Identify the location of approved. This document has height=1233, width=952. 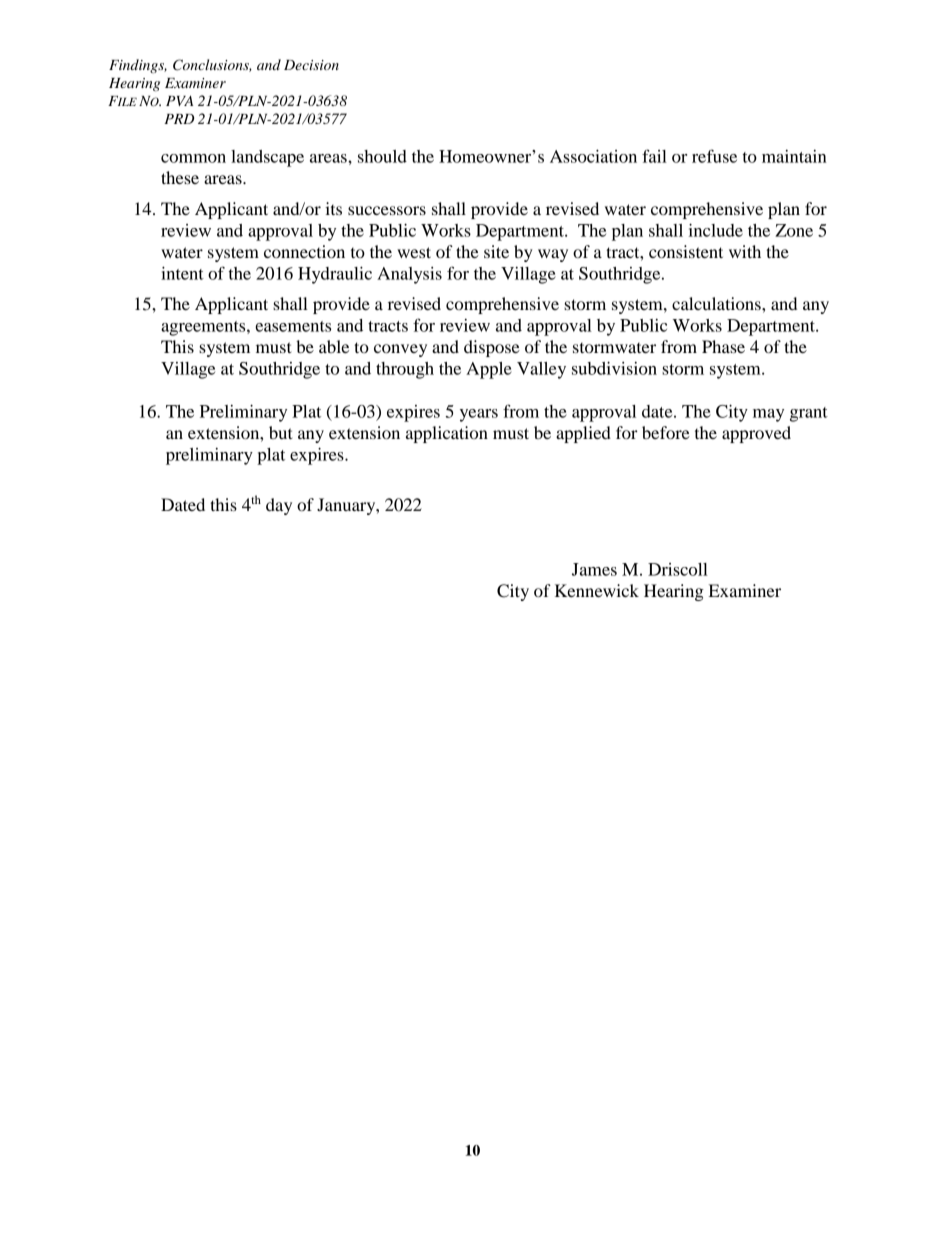
(756, 434).
